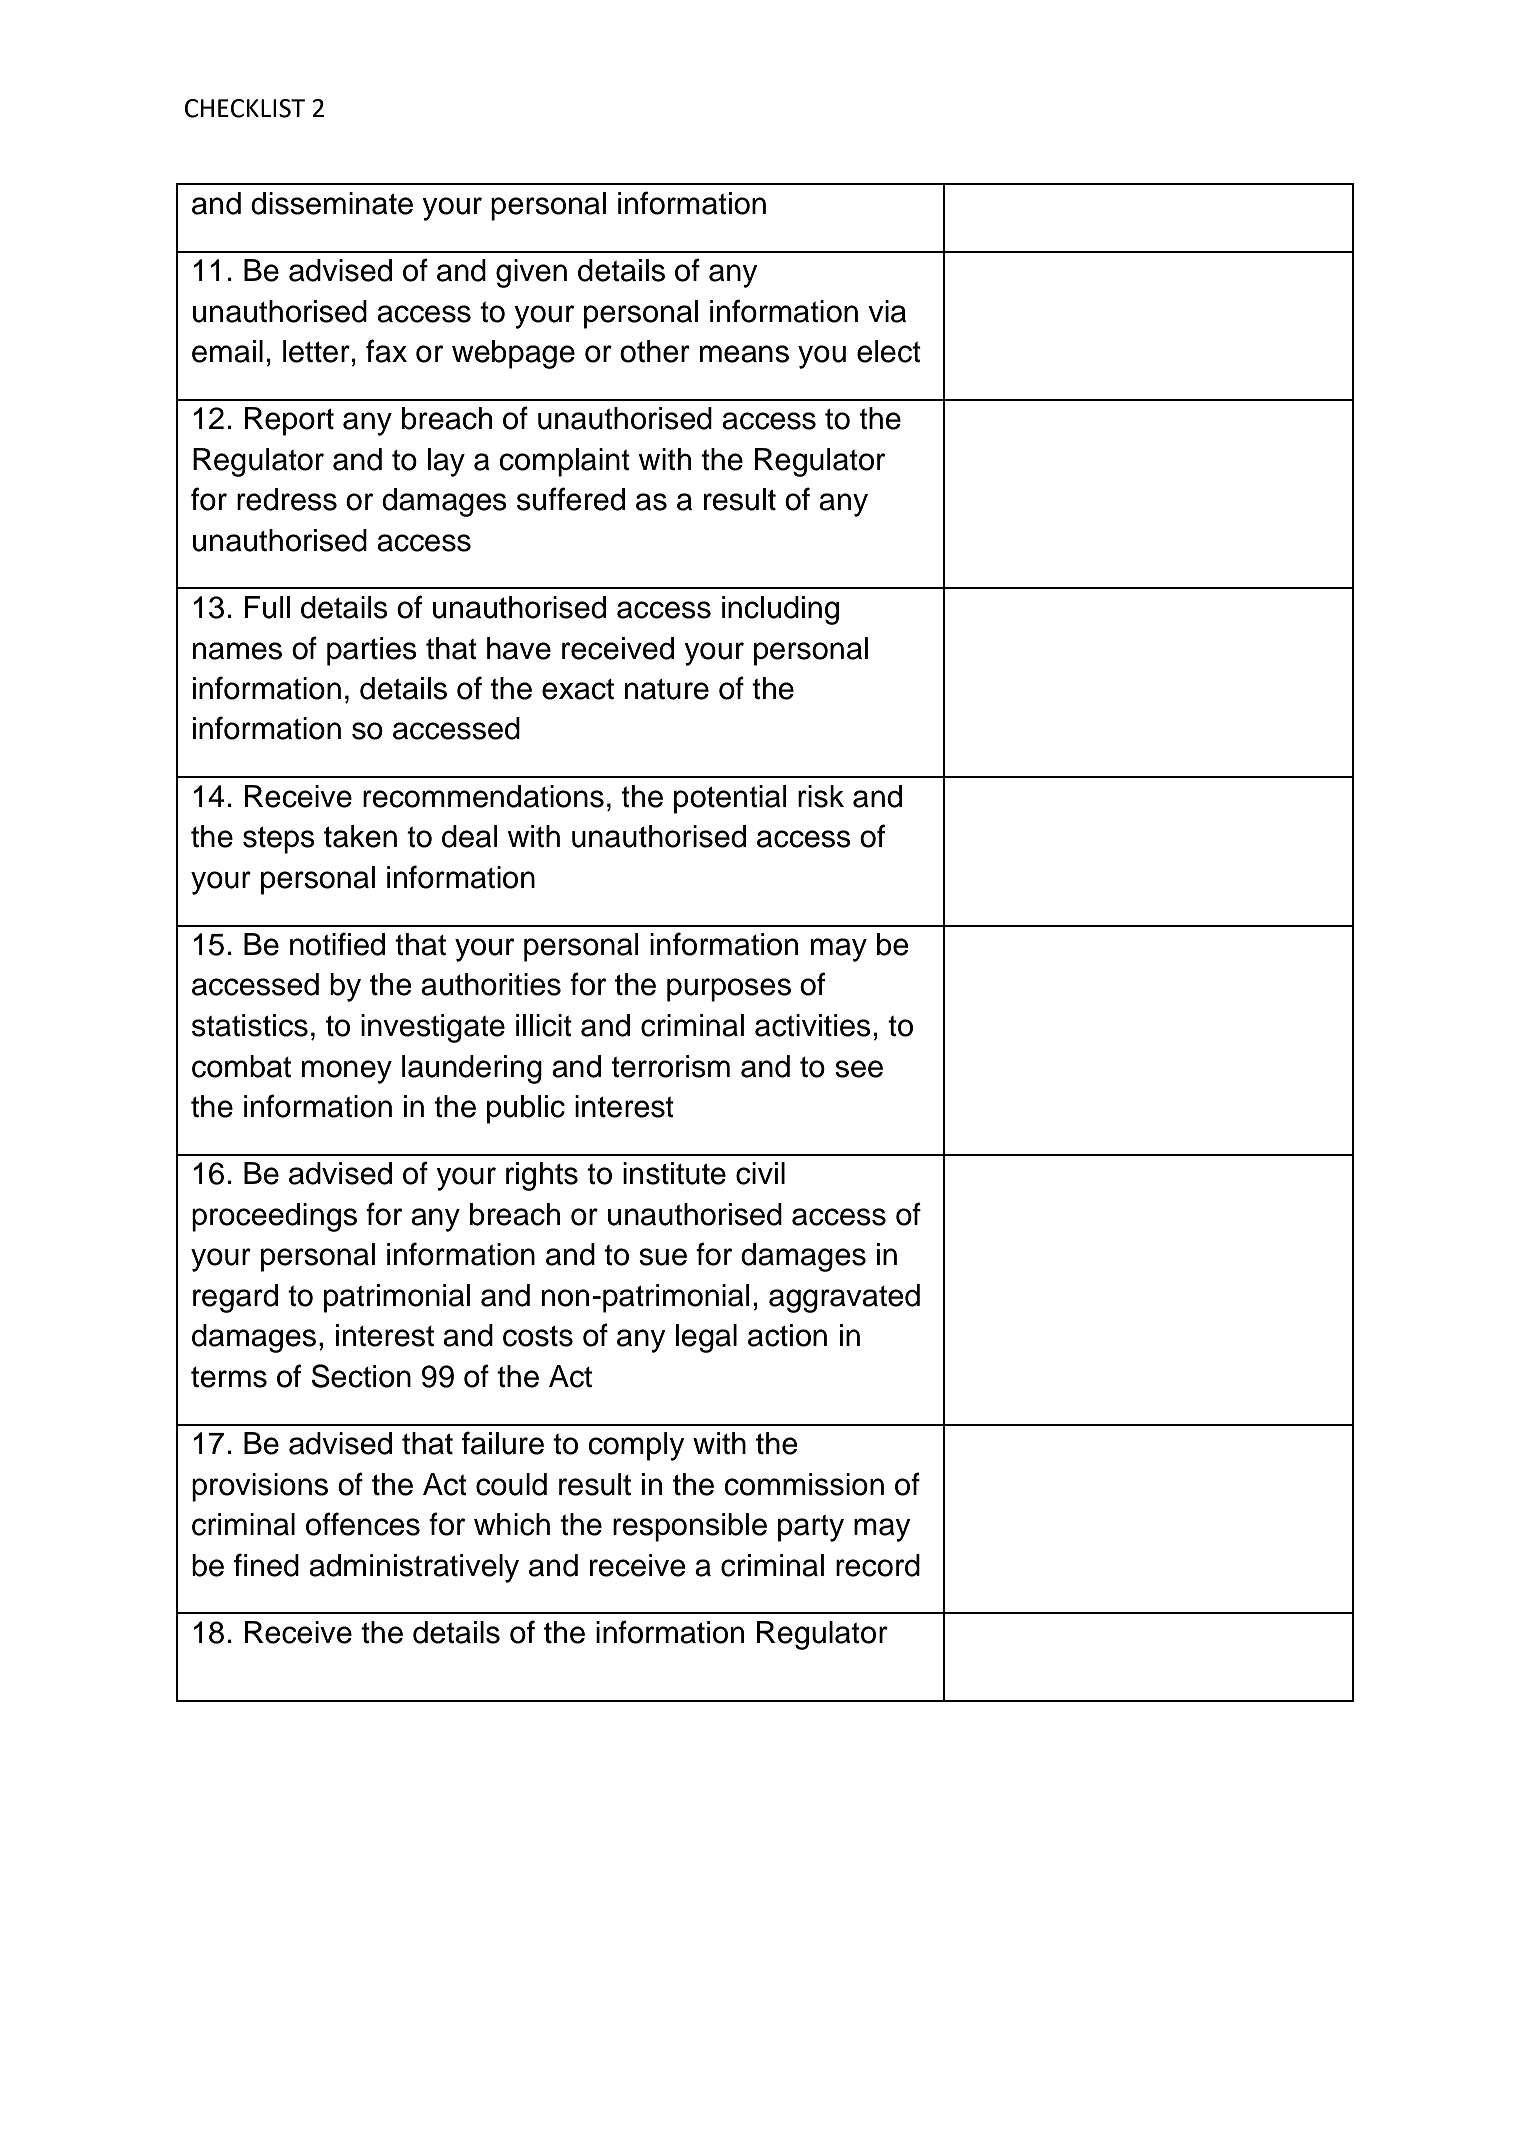 This image has width=1519, height=2148. What do you see at coordinates (887, 311) in the image?
I see `via` at bounding box center [887, 311].
